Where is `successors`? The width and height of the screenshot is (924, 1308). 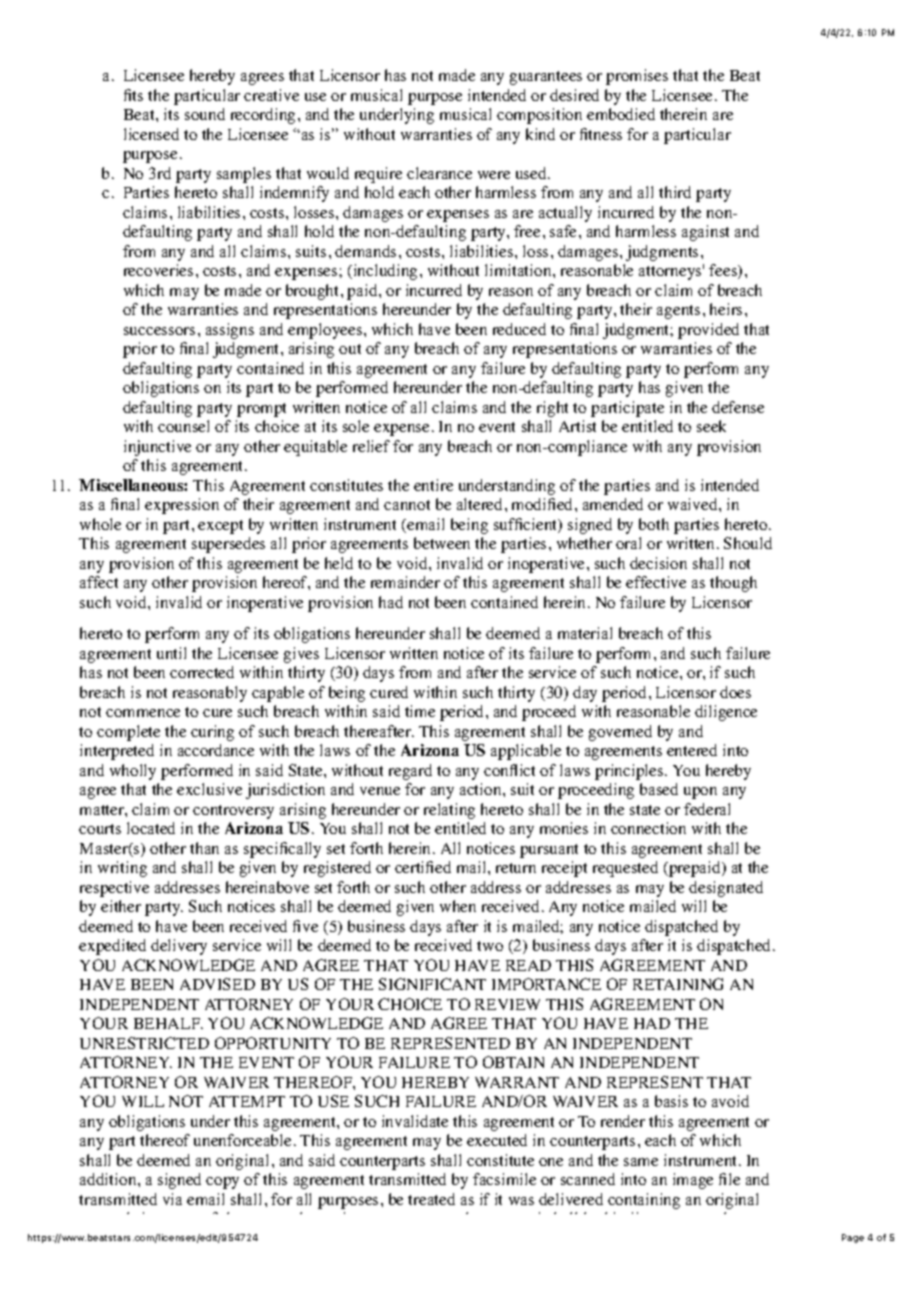 successors is located at coordinates (159, 331).
